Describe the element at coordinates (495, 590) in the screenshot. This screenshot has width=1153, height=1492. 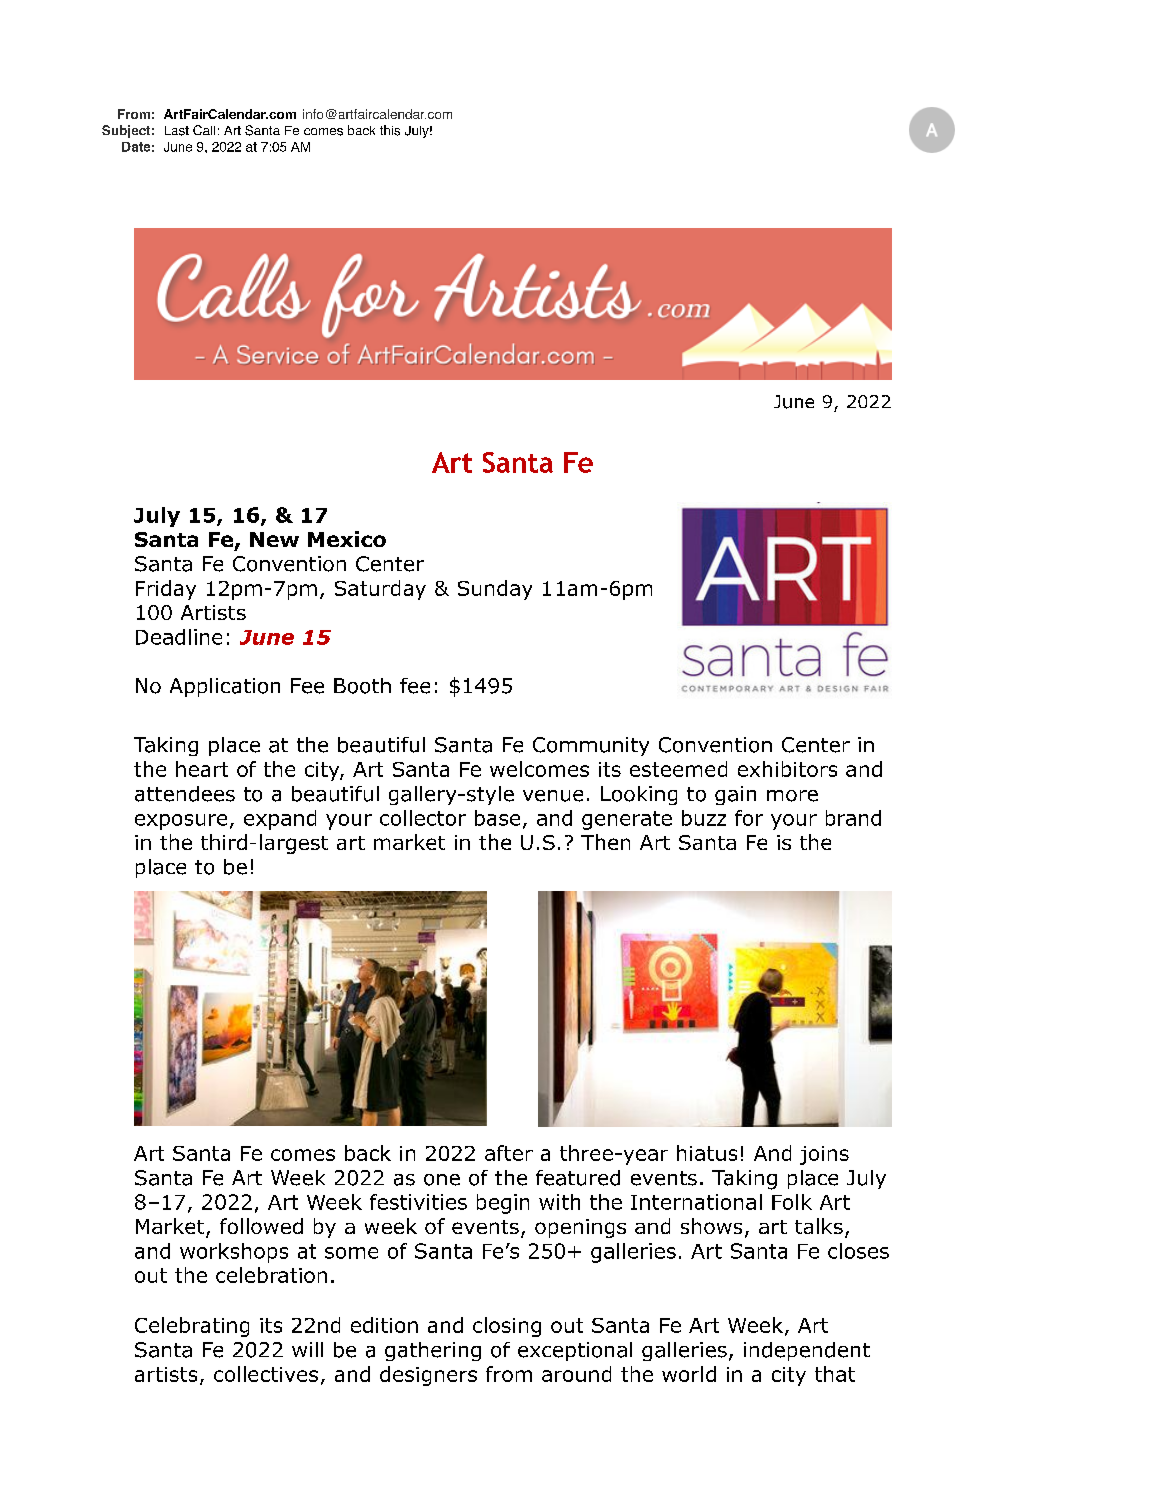
I see `Sunday` at that location.
